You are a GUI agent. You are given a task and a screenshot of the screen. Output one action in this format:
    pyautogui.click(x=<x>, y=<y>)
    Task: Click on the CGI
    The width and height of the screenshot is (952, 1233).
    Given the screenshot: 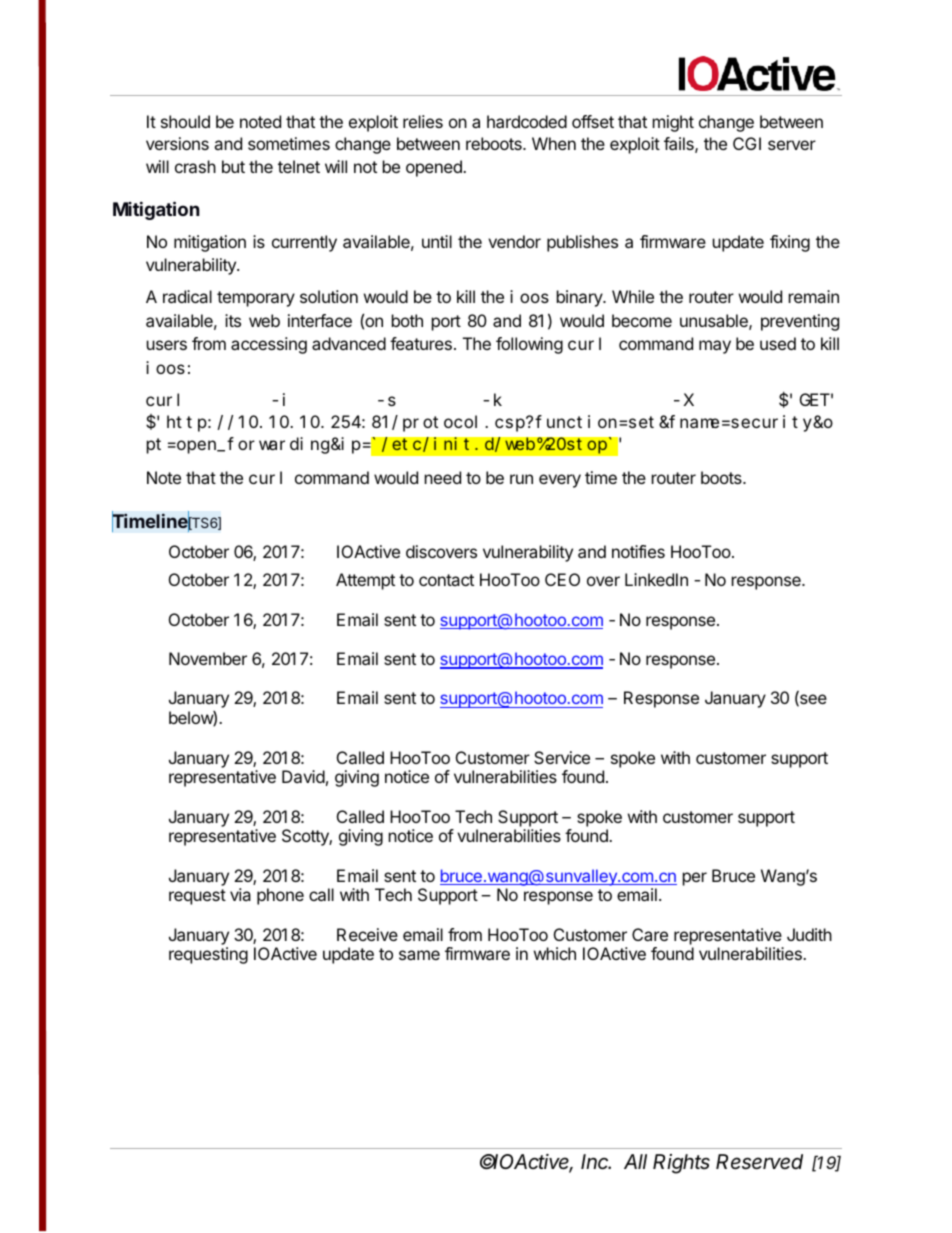 What is the action you would take?
    pyautogui.click(x=747, y=143)
